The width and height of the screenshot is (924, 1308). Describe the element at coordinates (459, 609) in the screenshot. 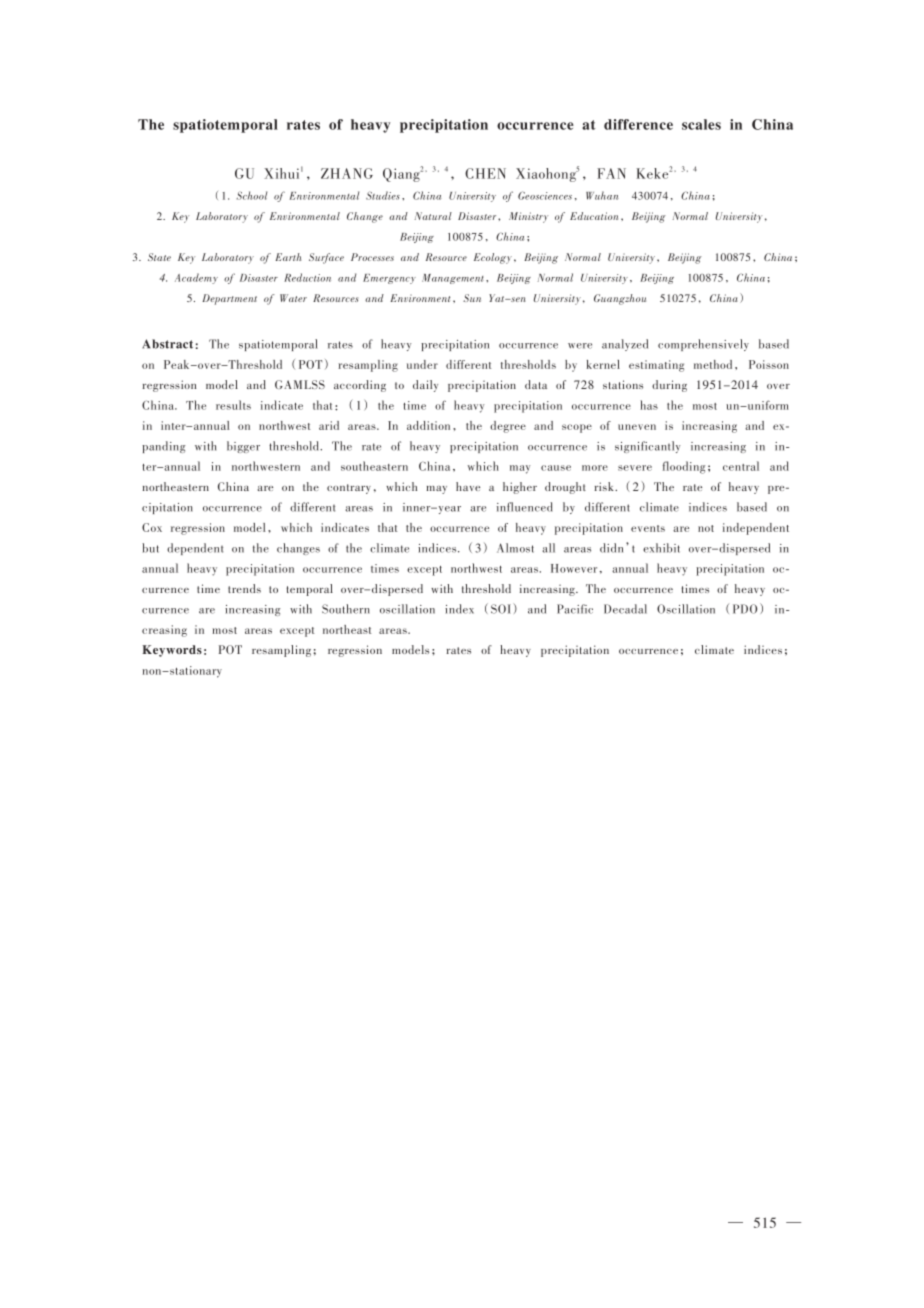

I see `index` at that location.
